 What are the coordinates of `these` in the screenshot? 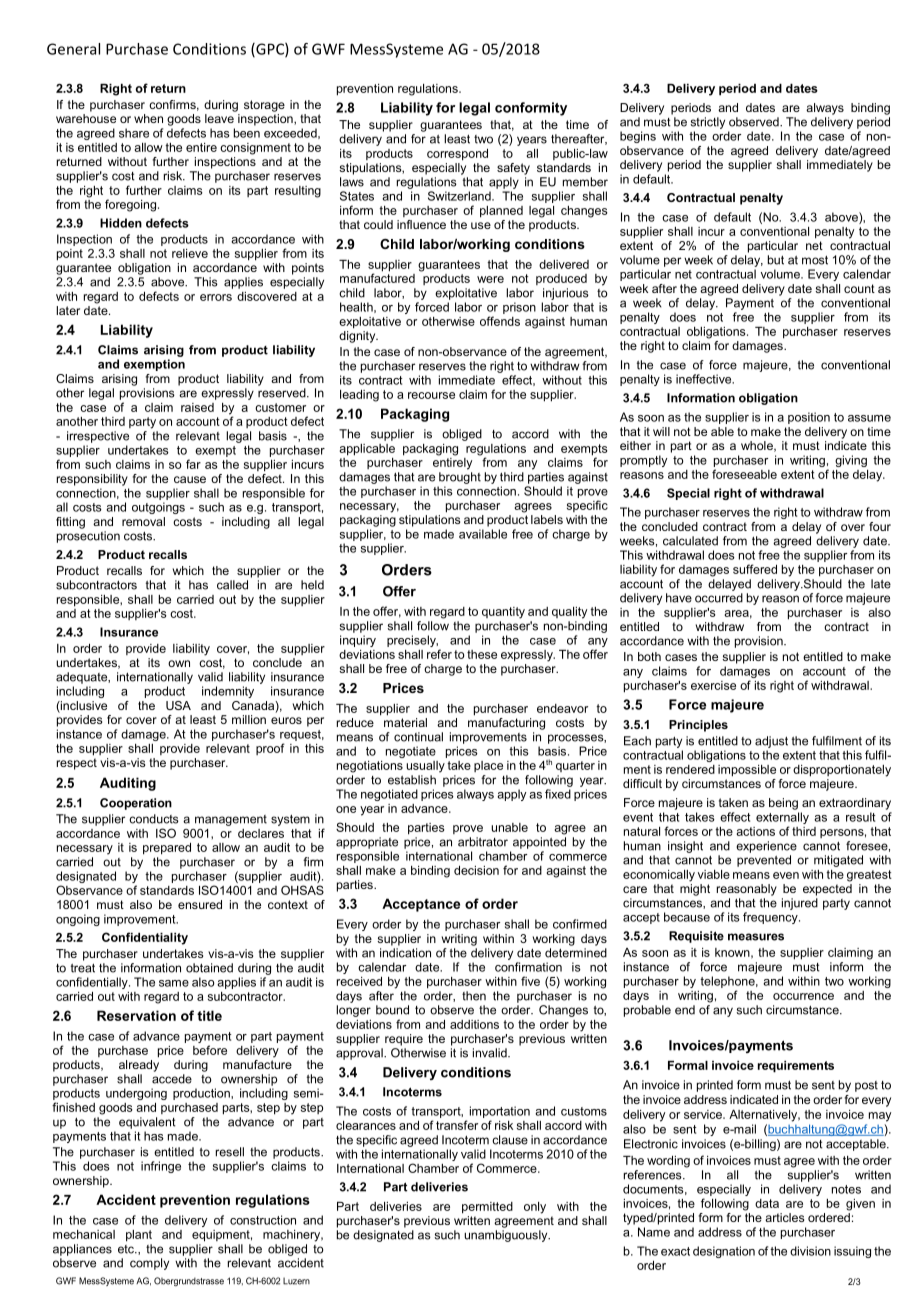 It's located at (482, 654).
